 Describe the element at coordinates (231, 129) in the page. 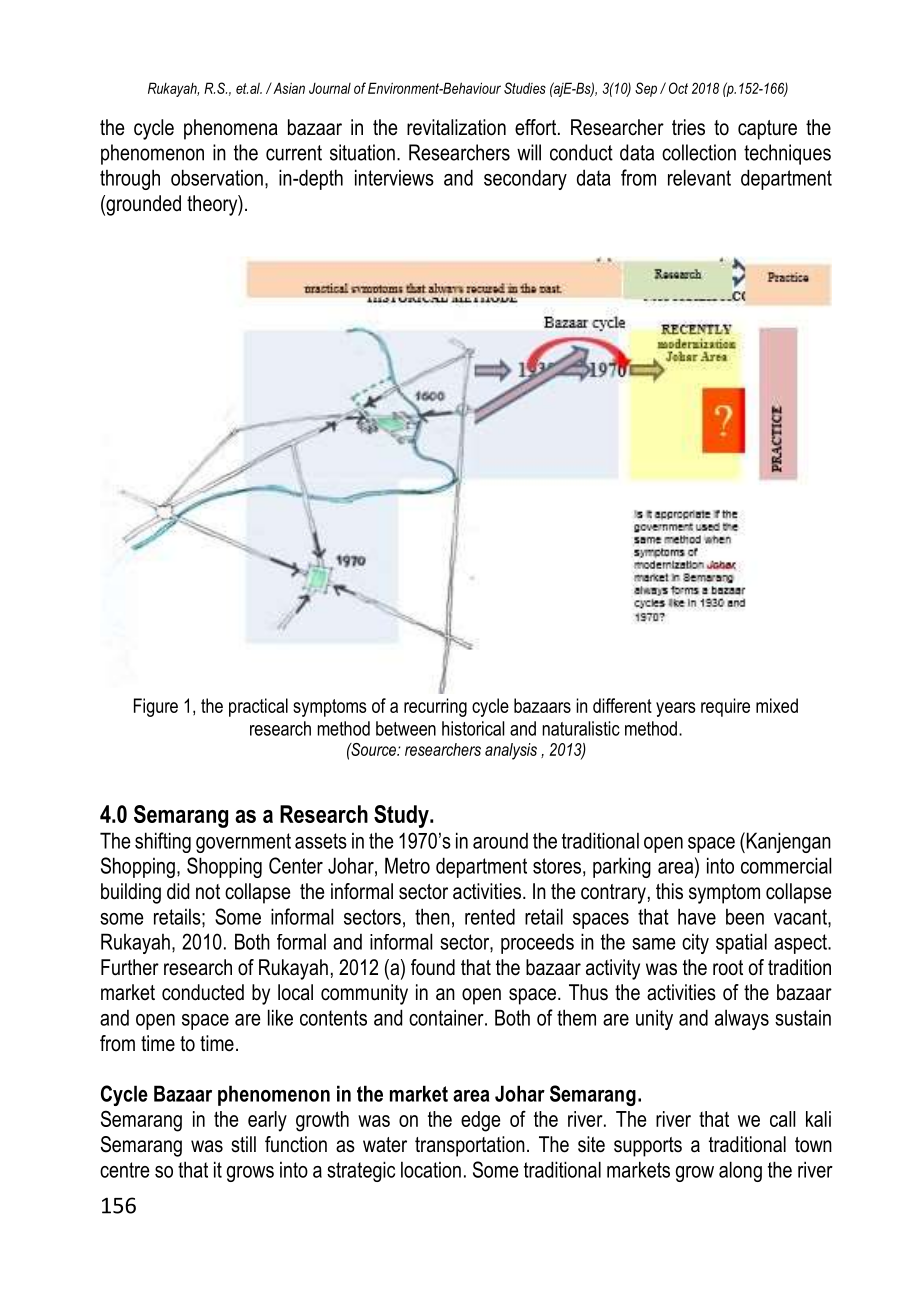

I see `phenomena` at that location.
